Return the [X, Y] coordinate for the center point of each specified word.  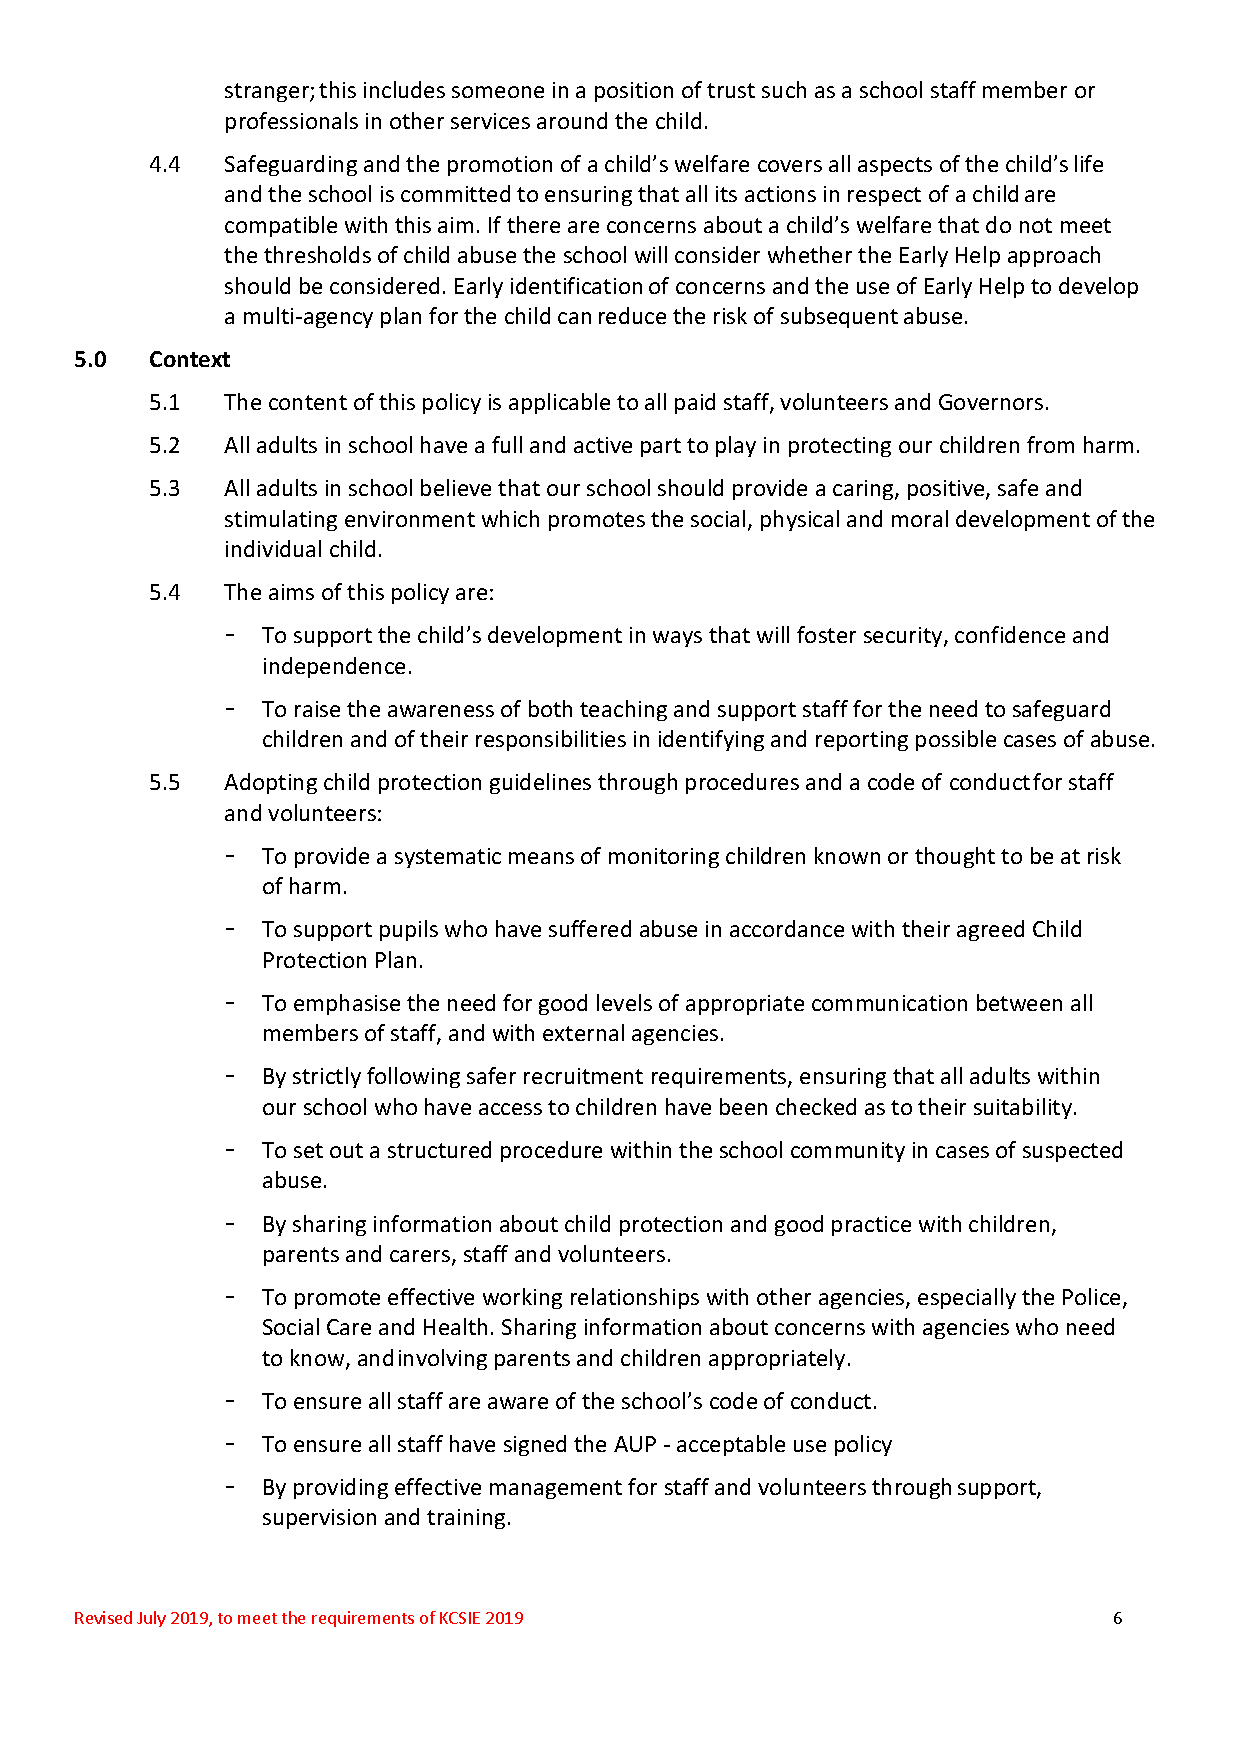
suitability [1024, 1108]
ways [677, 639]
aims [291, 592]
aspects [895, 166]
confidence [1010, 634]
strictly [327, 1077]
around [572, 120]
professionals [292, 122]
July [151, 1619]
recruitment [583, 1076]
